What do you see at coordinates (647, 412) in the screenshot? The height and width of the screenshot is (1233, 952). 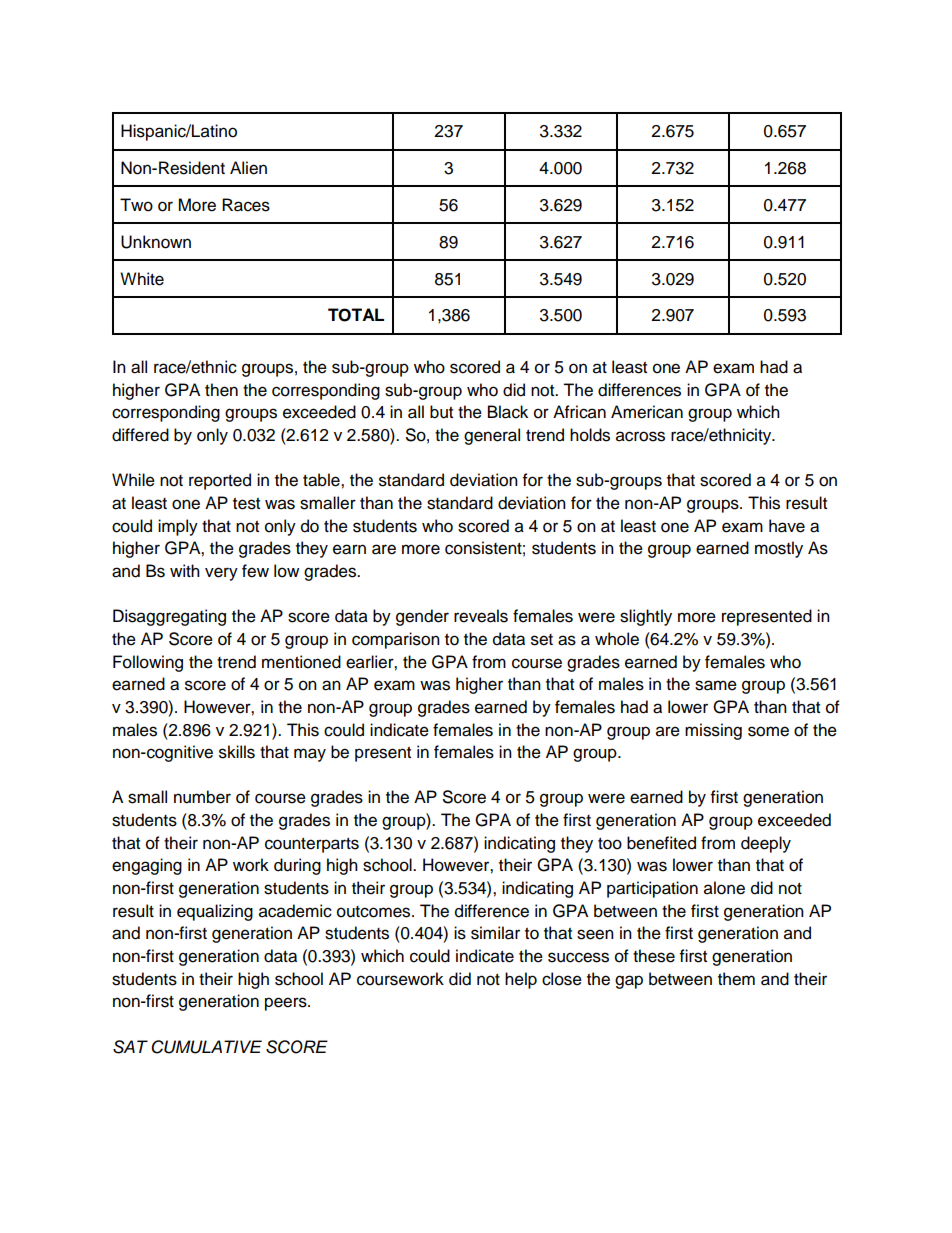 I see `American` at bounding box center [647, 412].
